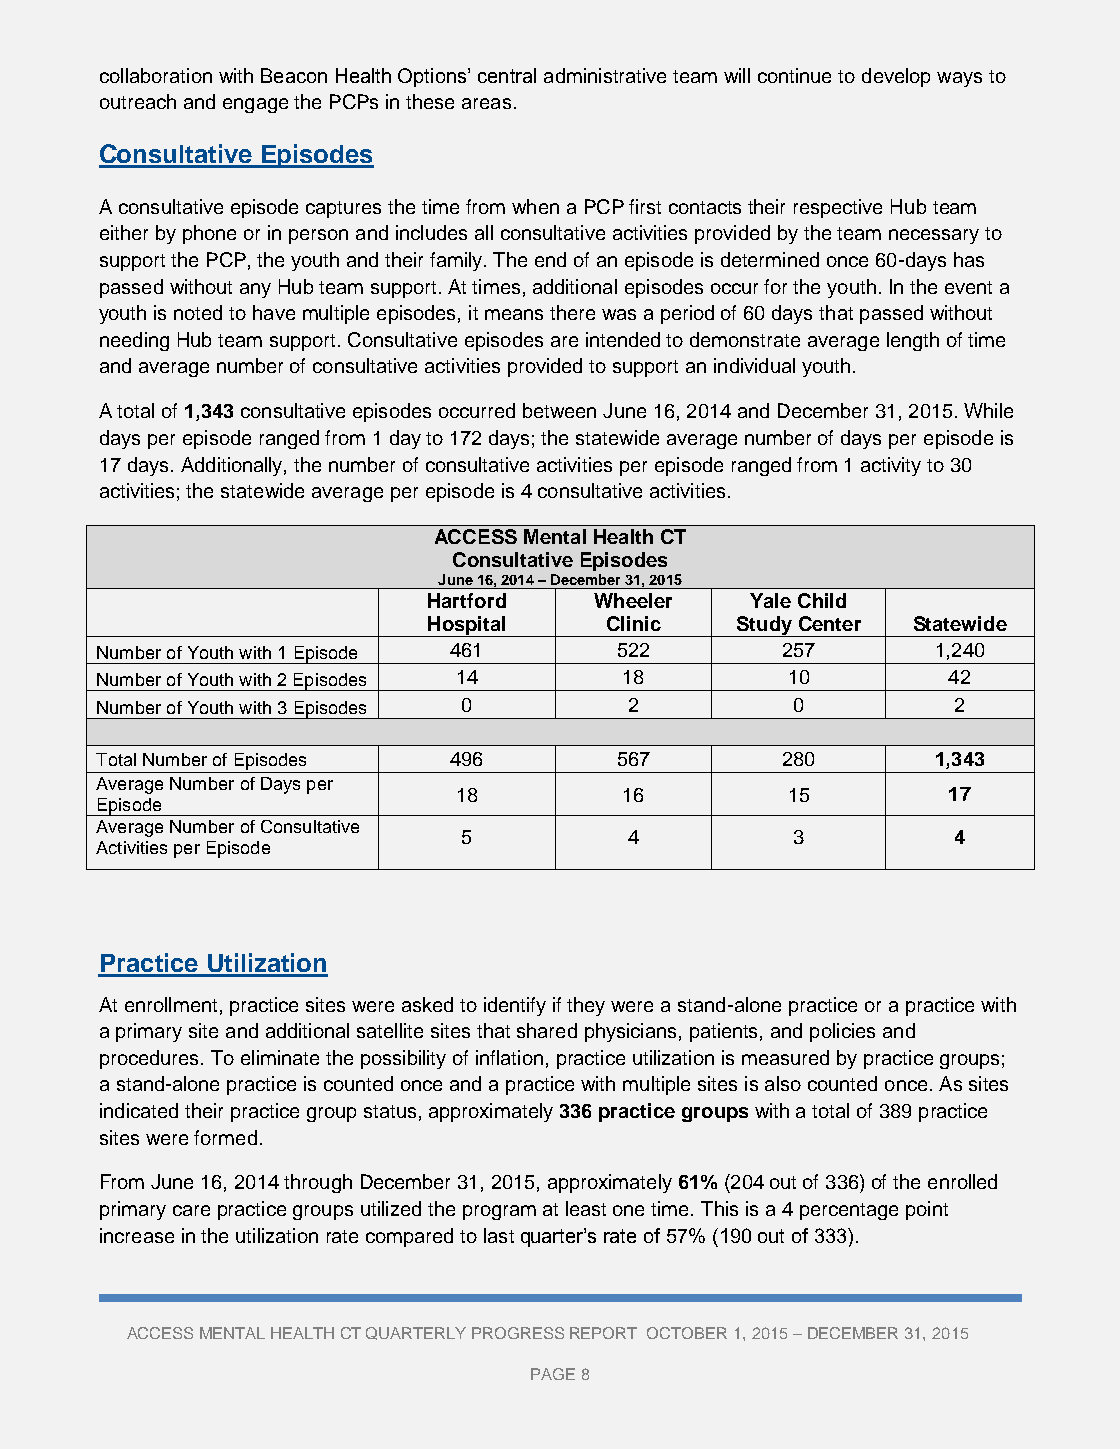 This image has width=1120, height=1449. Describe the element at coordinates (137, 1235) in the image. I see `increase` at that location.
